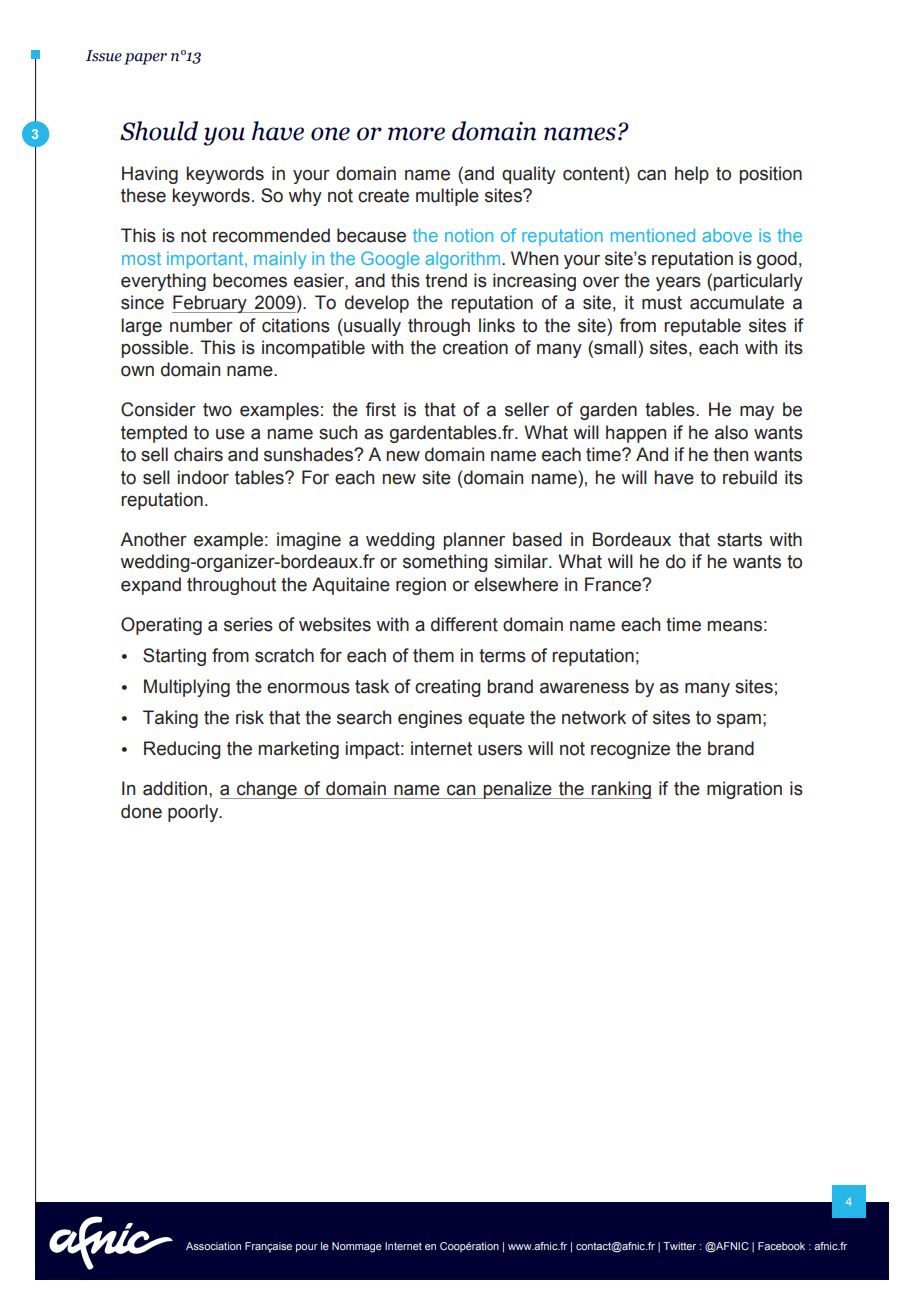 This page has width=924, height=1308. What do you see at coordinates (416, 134) in the page?
I see `more` at bounding box center [416, 134].
